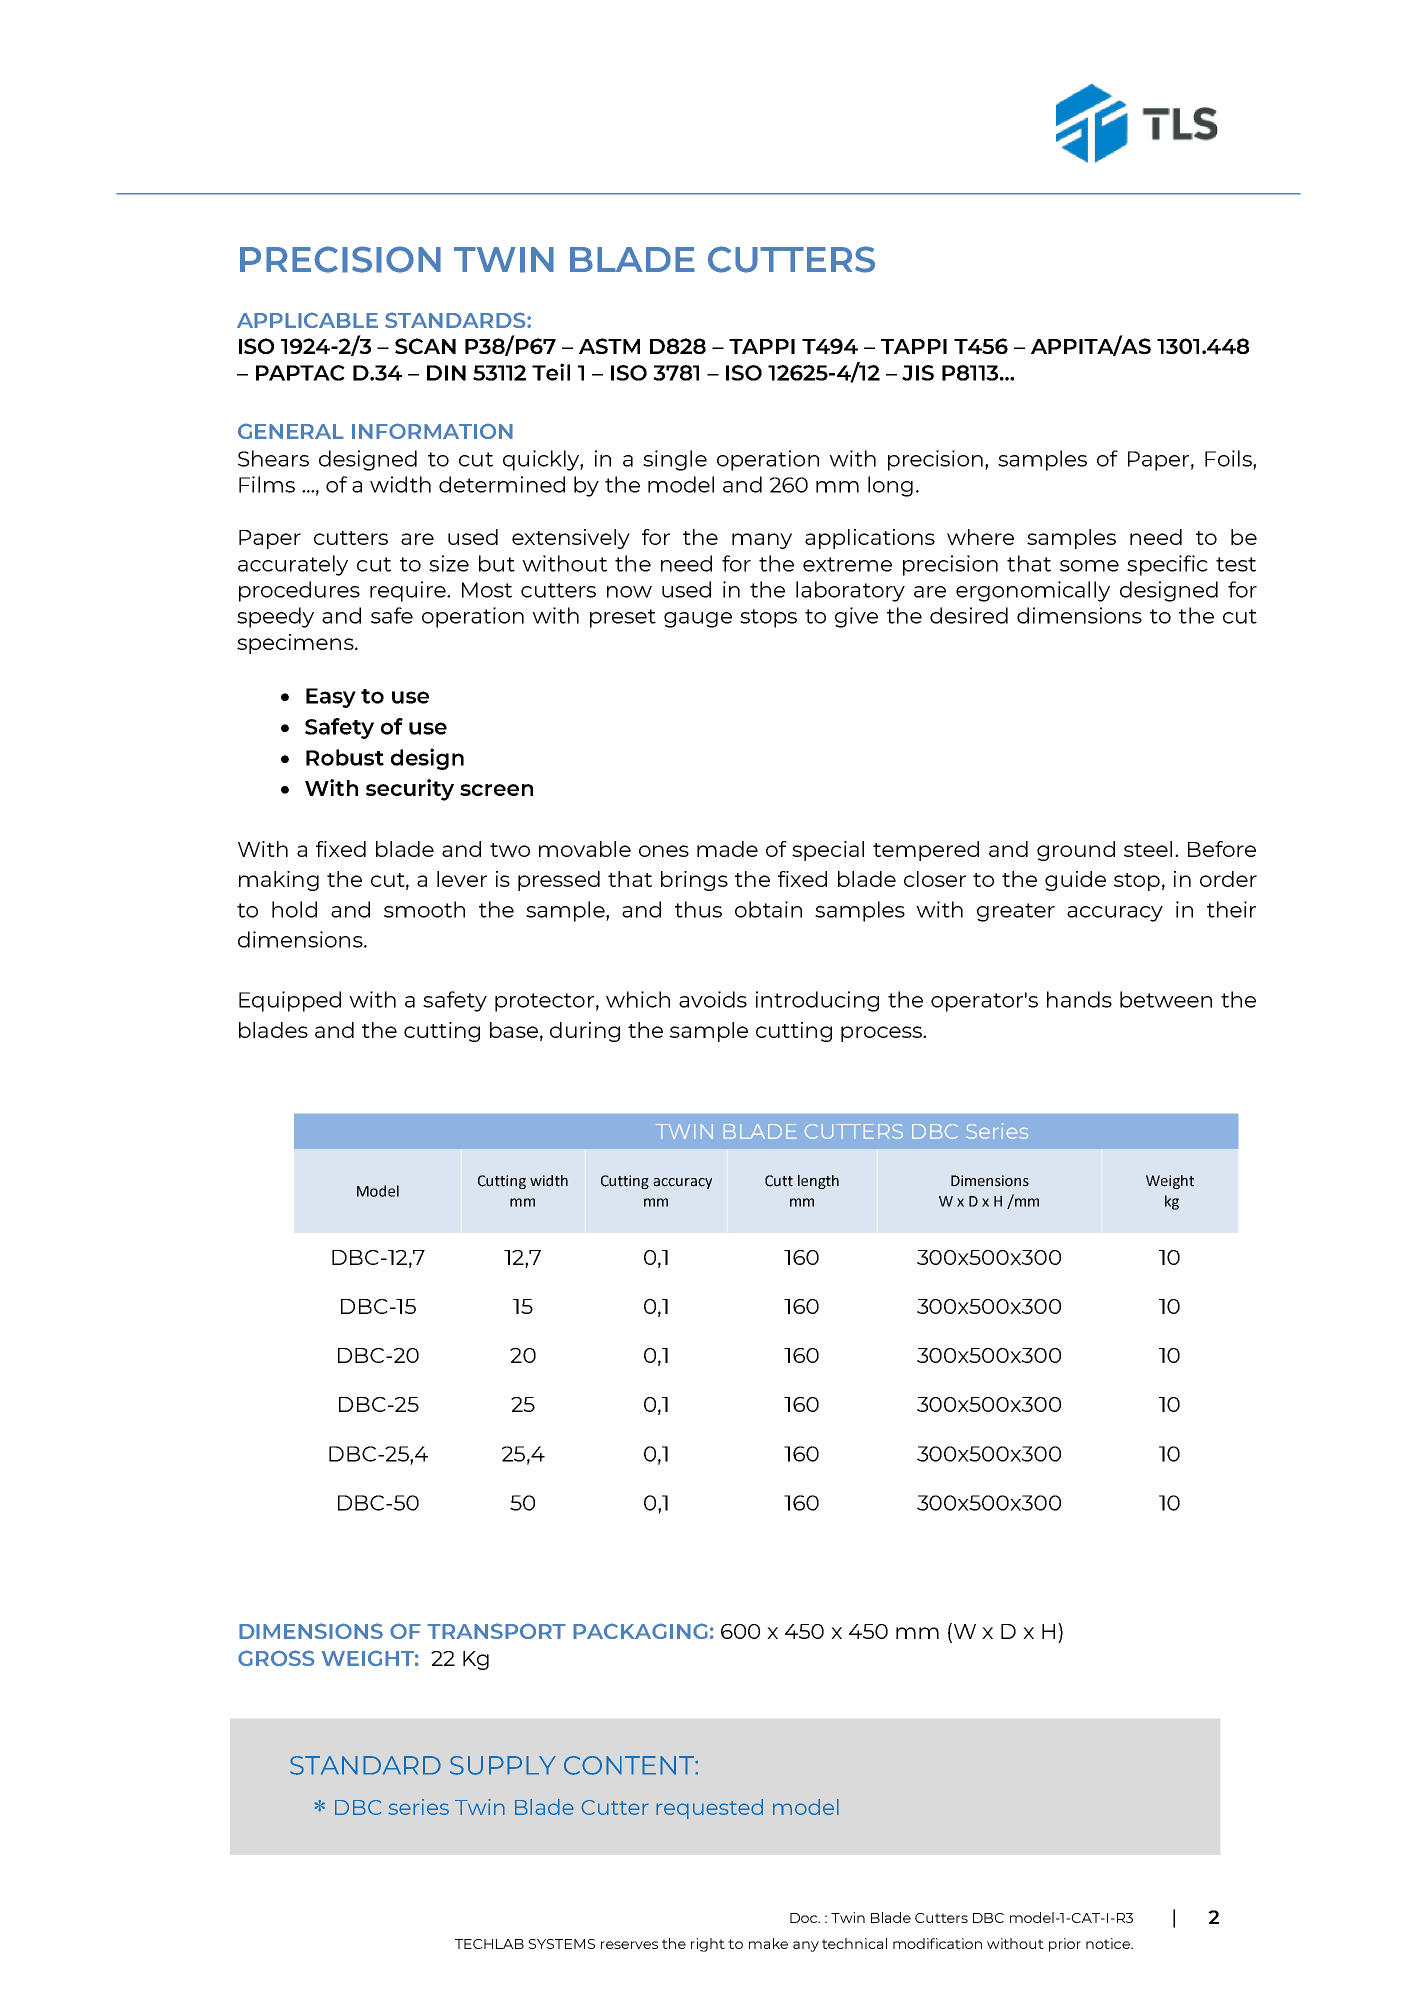 This page has width=1423, height=2014. I want to click on single, so click(675, 460).
